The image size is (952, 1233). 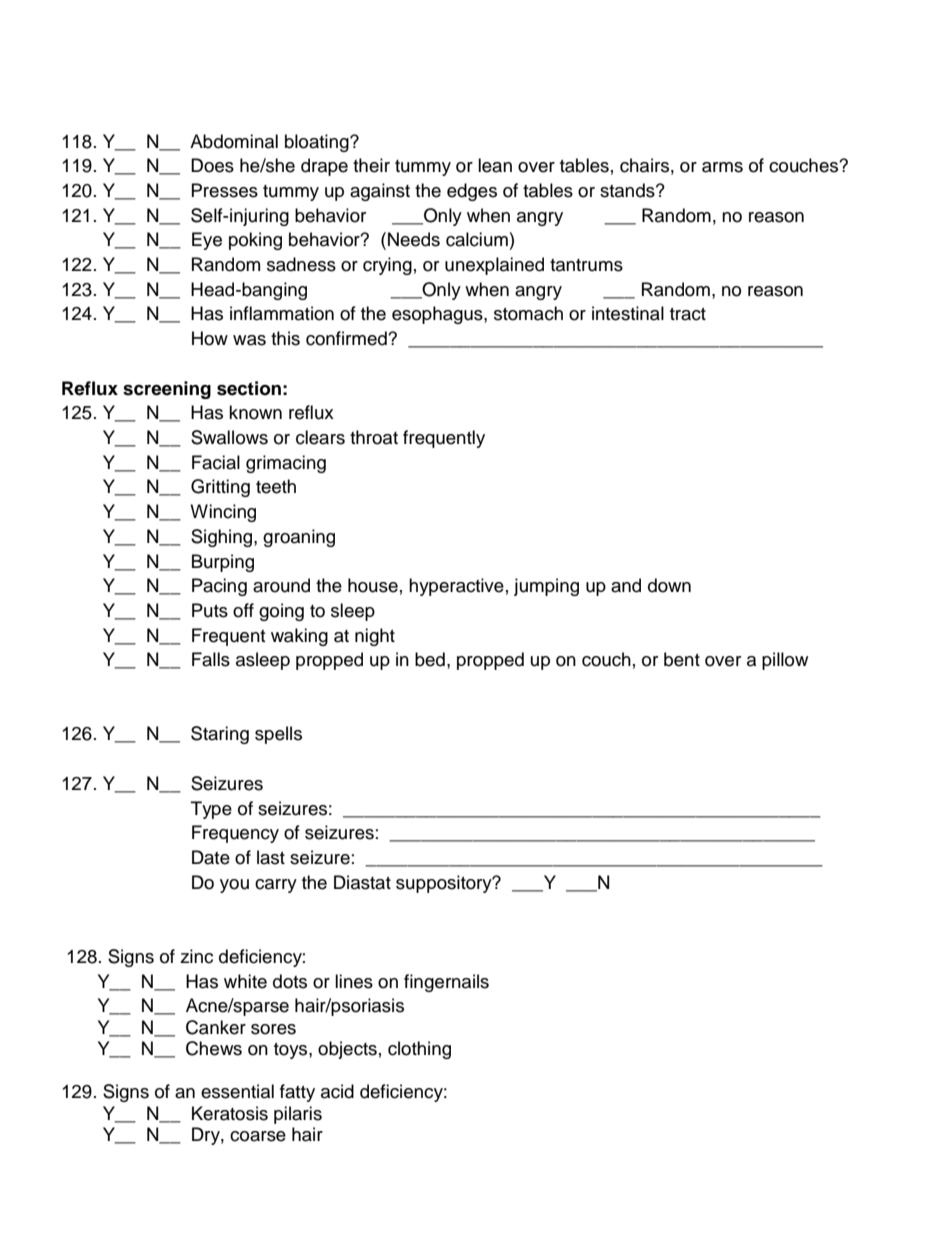 What do you see at coordinates (722, 167) in the page?
I see `arms` at bounding box center [722, 167].
